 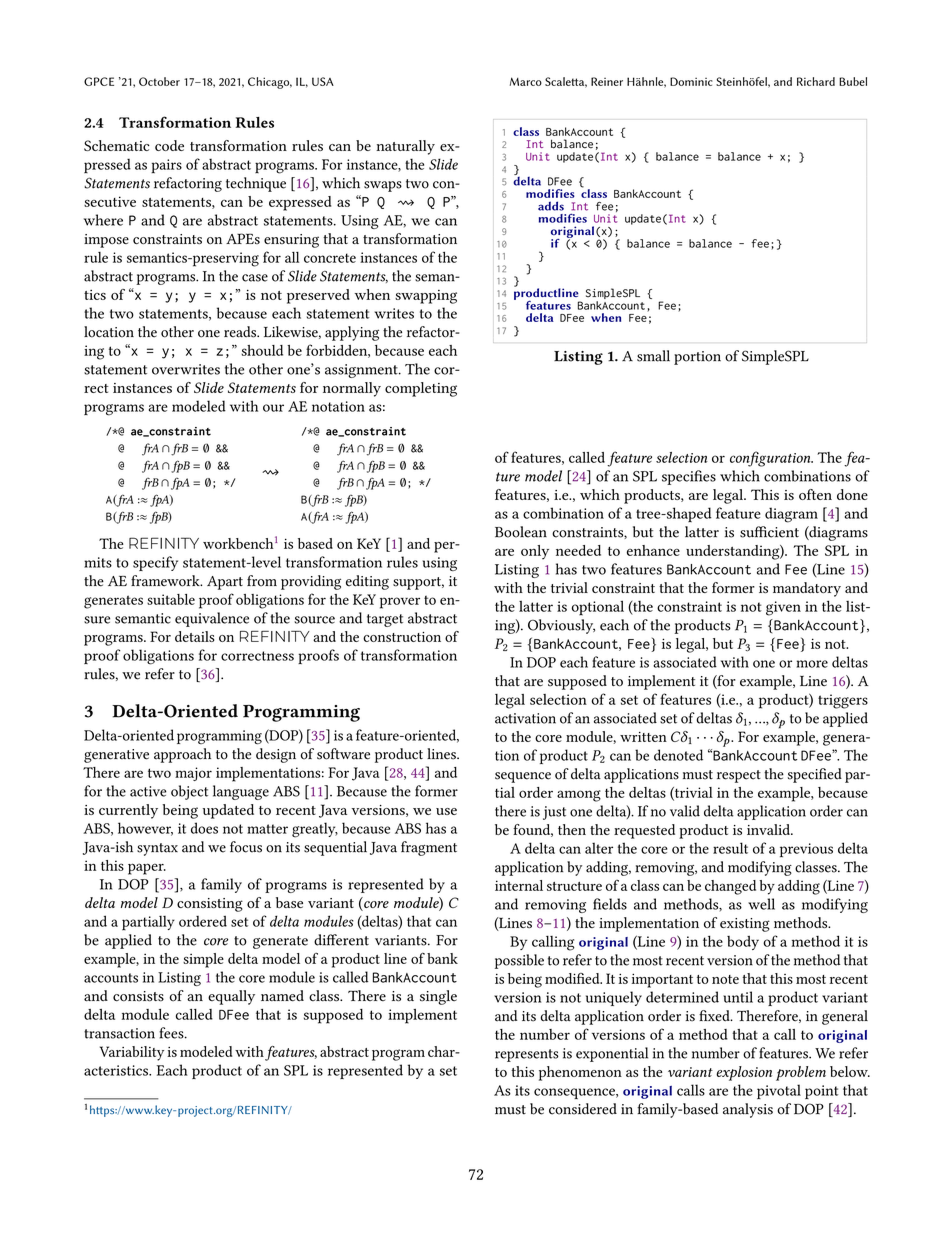 I want to click on explosion, so click(x=744, y=1073).
